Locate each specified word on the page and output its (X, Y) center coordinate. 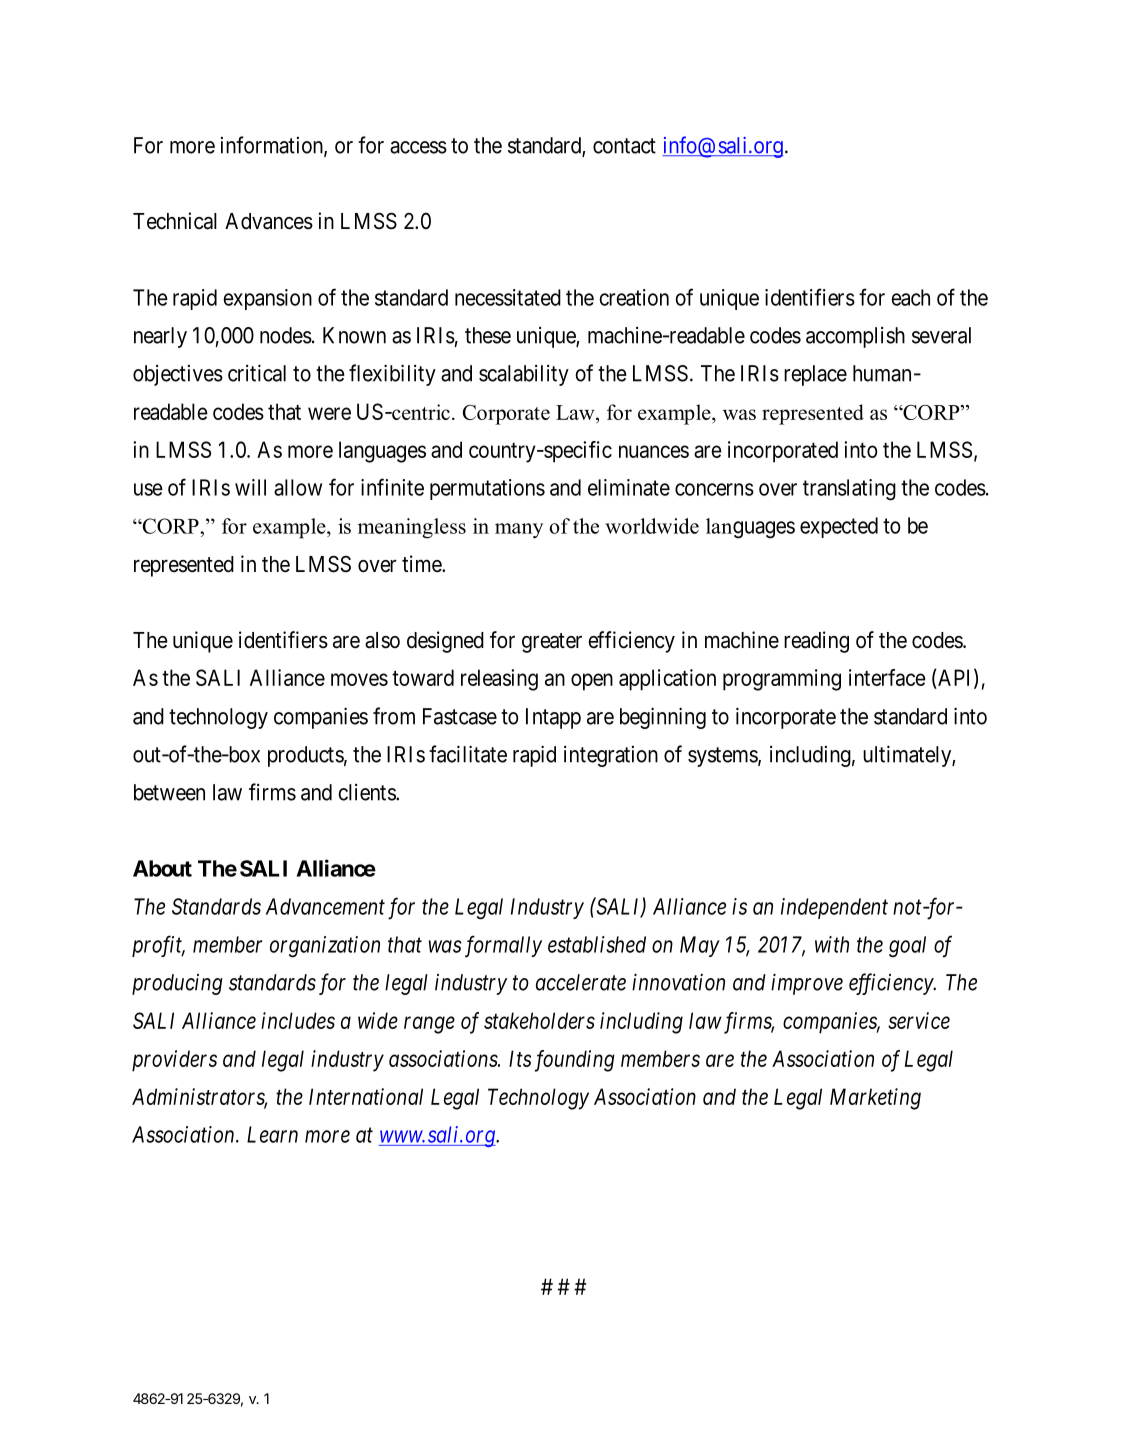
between (169, 792)
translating (849, 490)
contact (624, 146)
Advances (269, 221)
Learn (272, 1134)
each (910, 297)
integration (611, 756)
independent (834, 908)
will (250, 487)
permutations (487, 489)
